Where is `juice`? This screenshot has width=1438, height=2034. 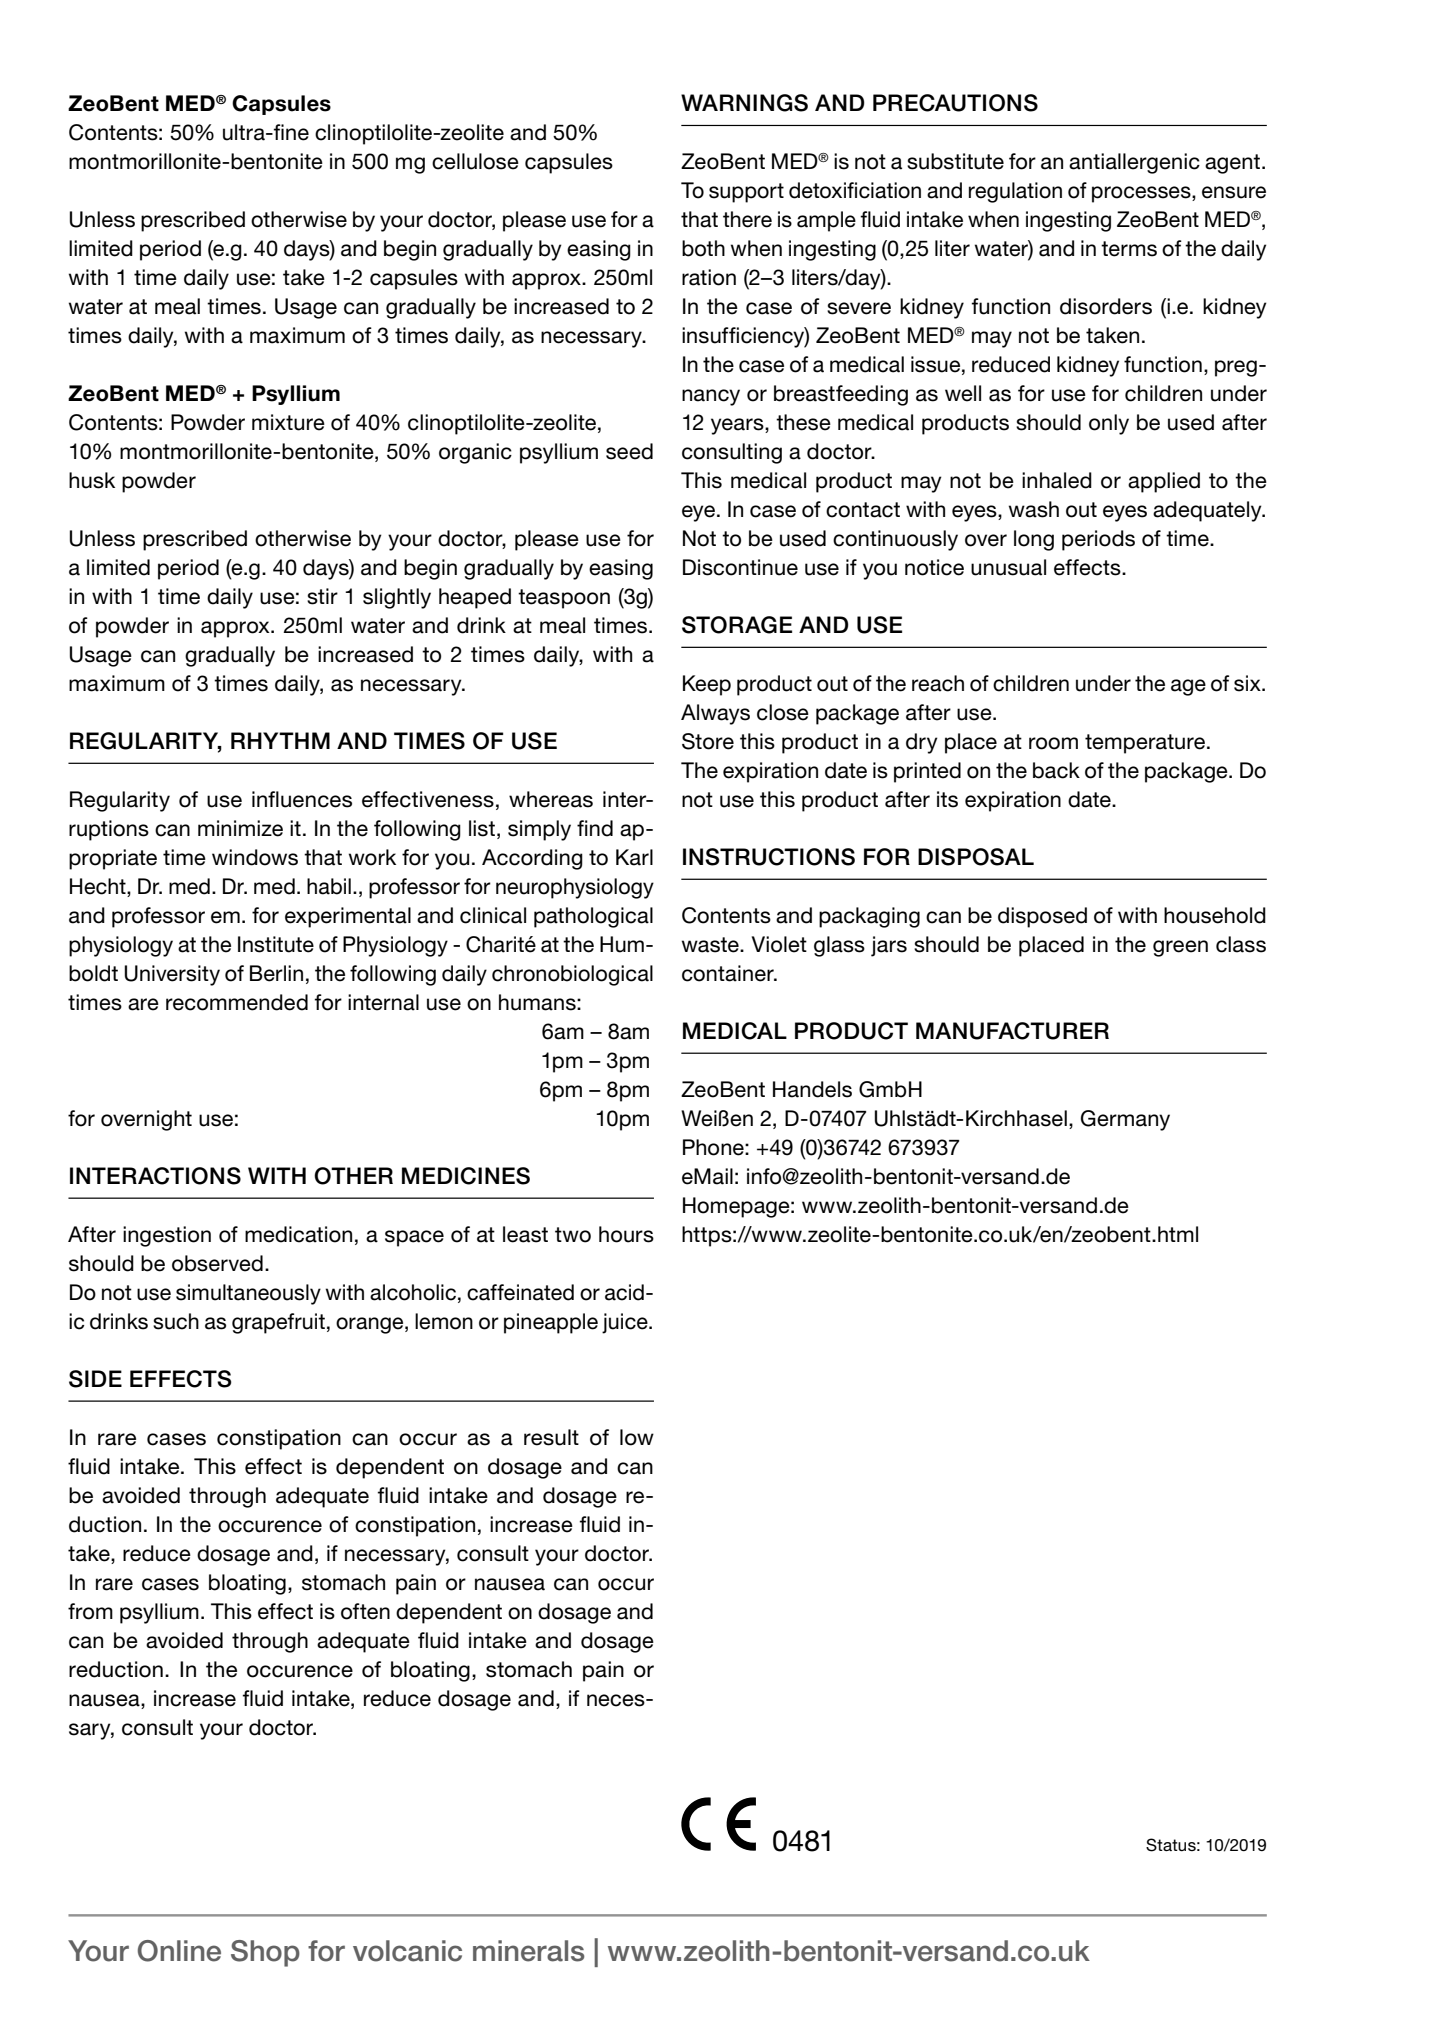 juice is located at coordinates (626, 1323).
